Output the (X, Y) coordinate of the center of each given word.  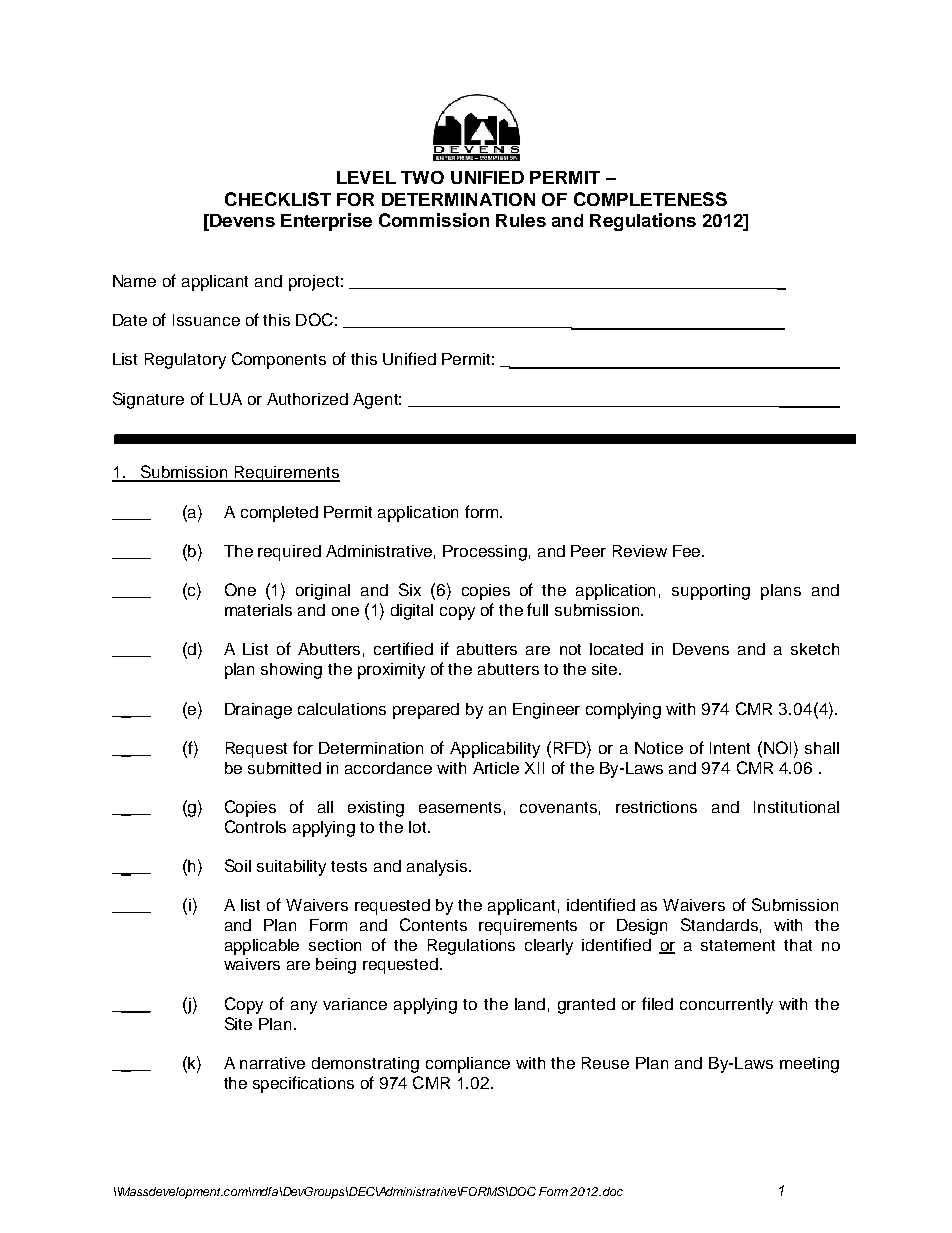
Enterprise (326, 222)
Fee (688, 551)
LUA (226, 399)
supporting (711, 592)
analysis (438, 868)
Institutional (796, 807)
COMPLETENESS (650, 199)
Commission (434, 220)
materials (258, 610)
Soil (238, 865)
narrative (272, 1063)
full (537, 609)
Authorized (307, 399)
